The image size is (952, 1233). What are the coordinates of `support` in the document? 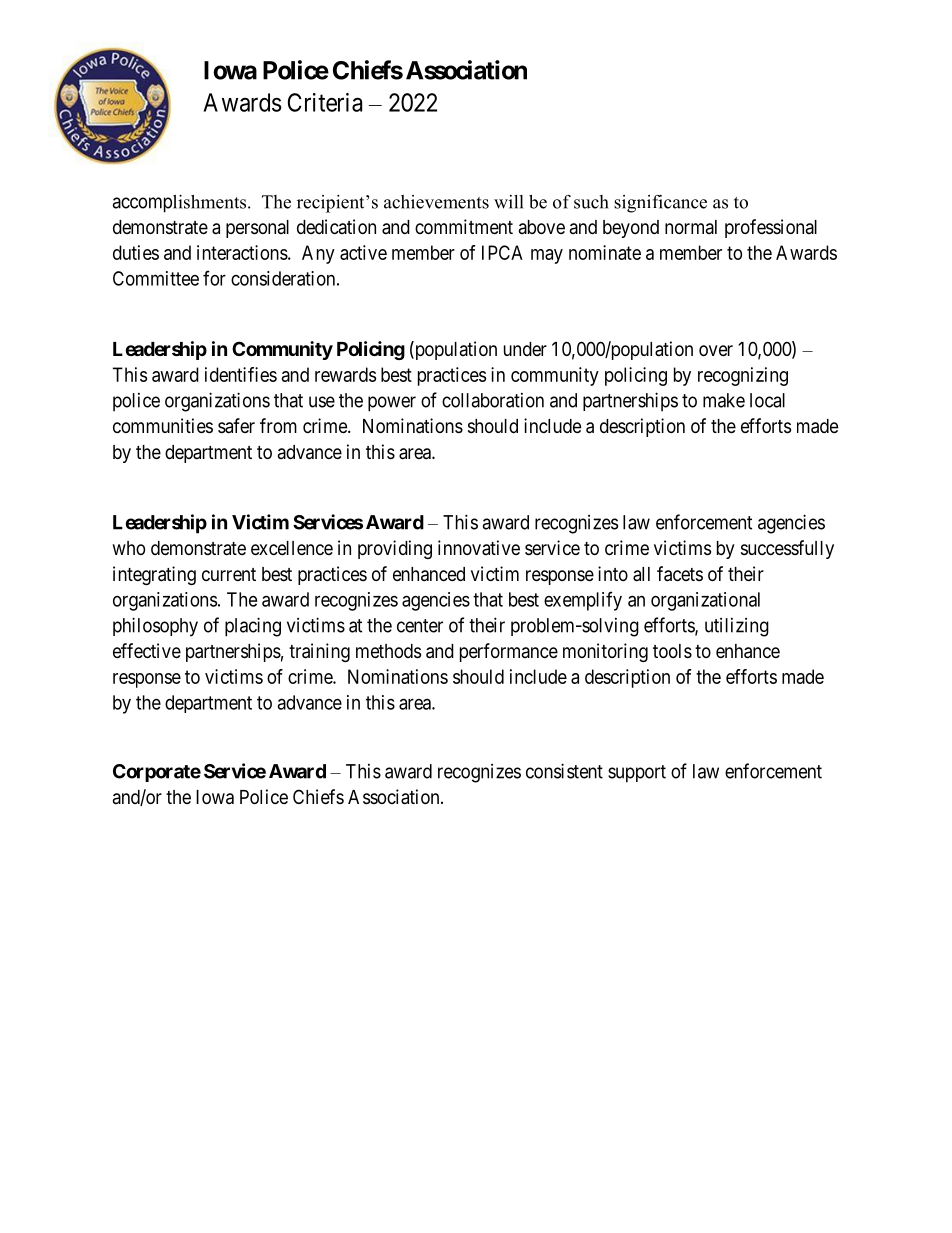 It's located at (637, 774).
